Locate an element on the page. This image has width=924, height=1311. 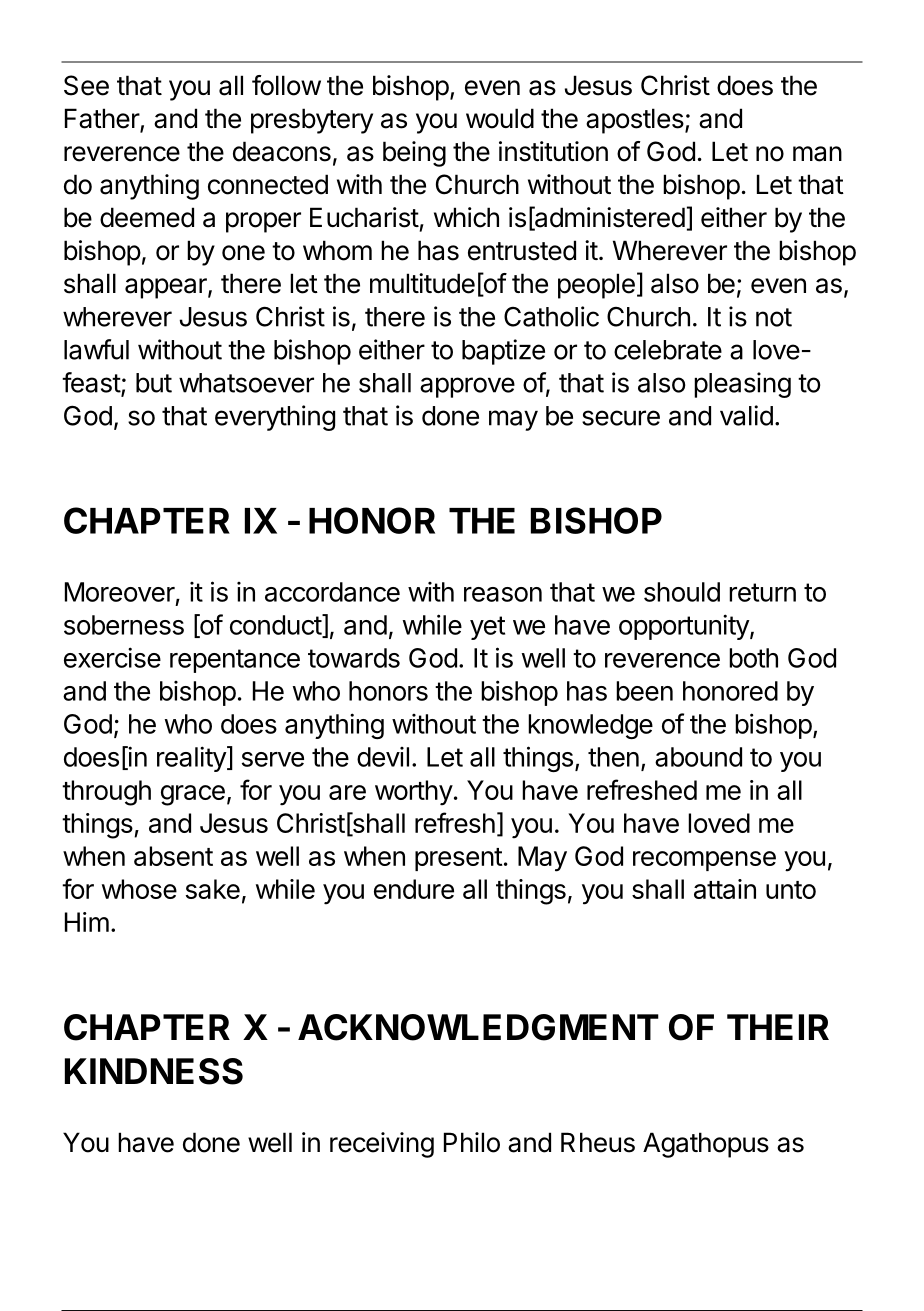
absent is located at coordinates (173, 856).
